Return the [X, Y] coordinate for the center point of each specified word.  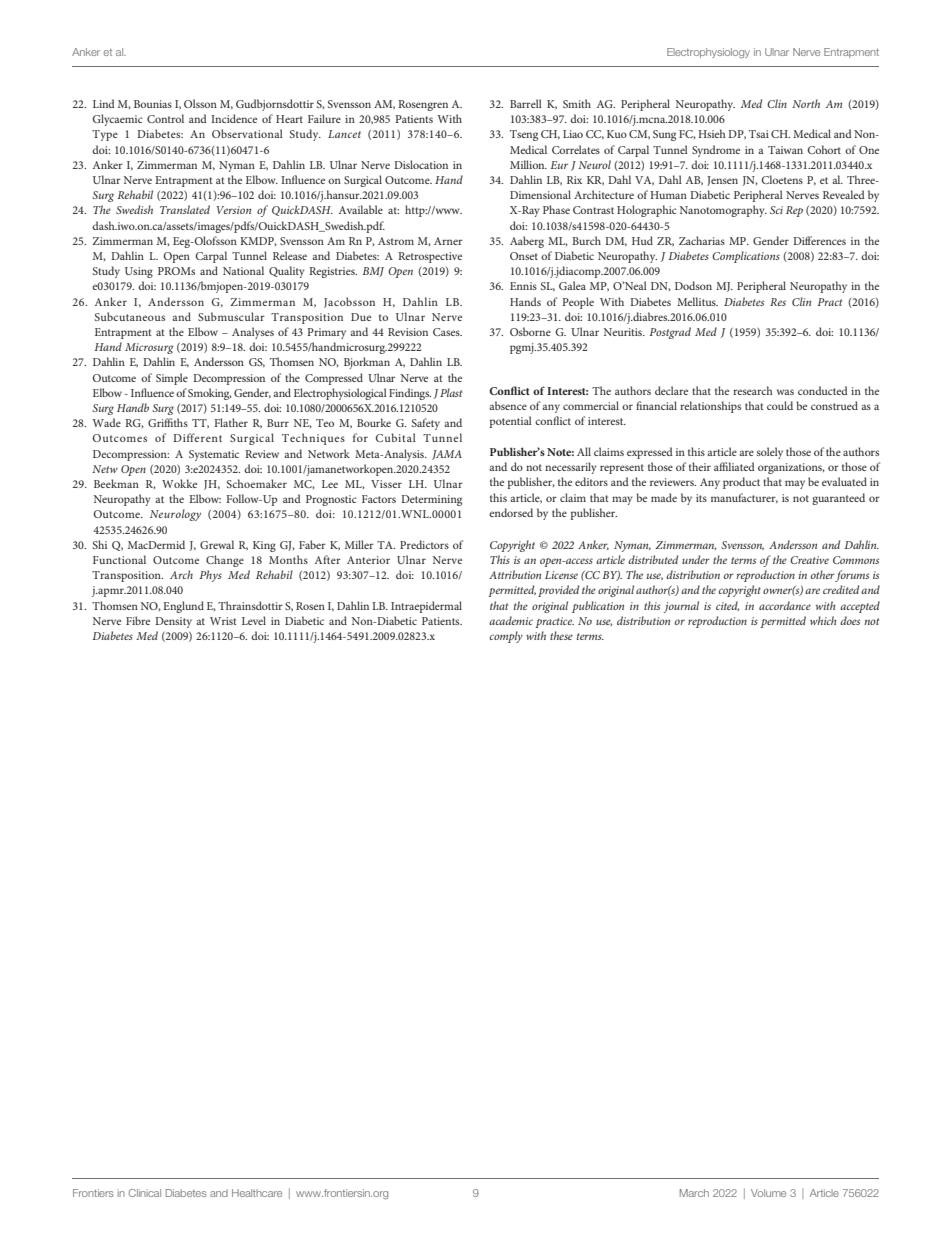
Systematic [214, 455]
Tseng [524, 135]
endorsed [511, 512]
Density [173, 622]
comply [506, 637]
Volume [768, 1193]
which [823, 620]
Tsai [759, 134]
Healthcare [257, 1193]
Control [165, 118]
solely [770, 453]
